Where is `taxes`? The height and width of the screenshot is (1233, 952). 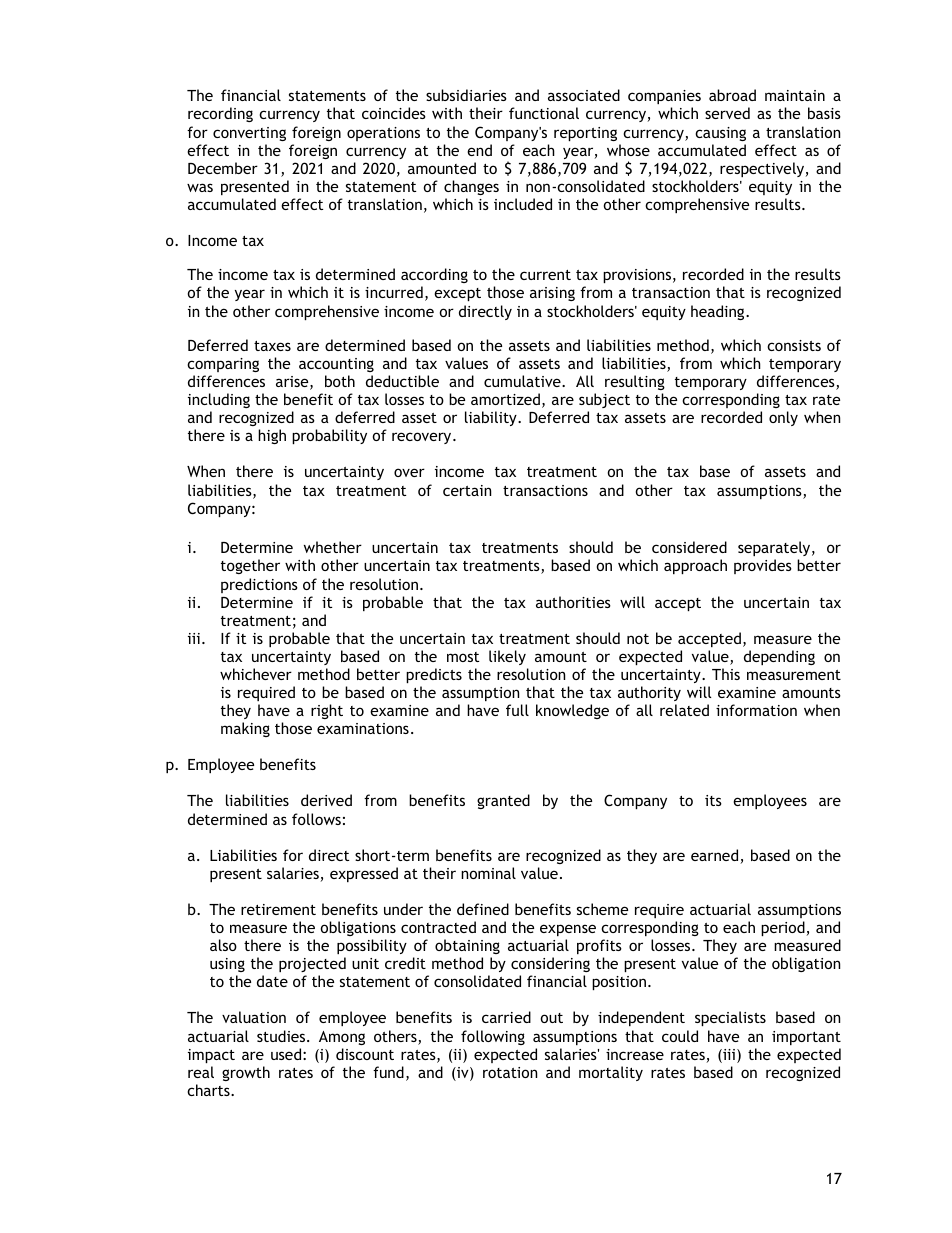
taxes is located at coordinates (272, 346).
